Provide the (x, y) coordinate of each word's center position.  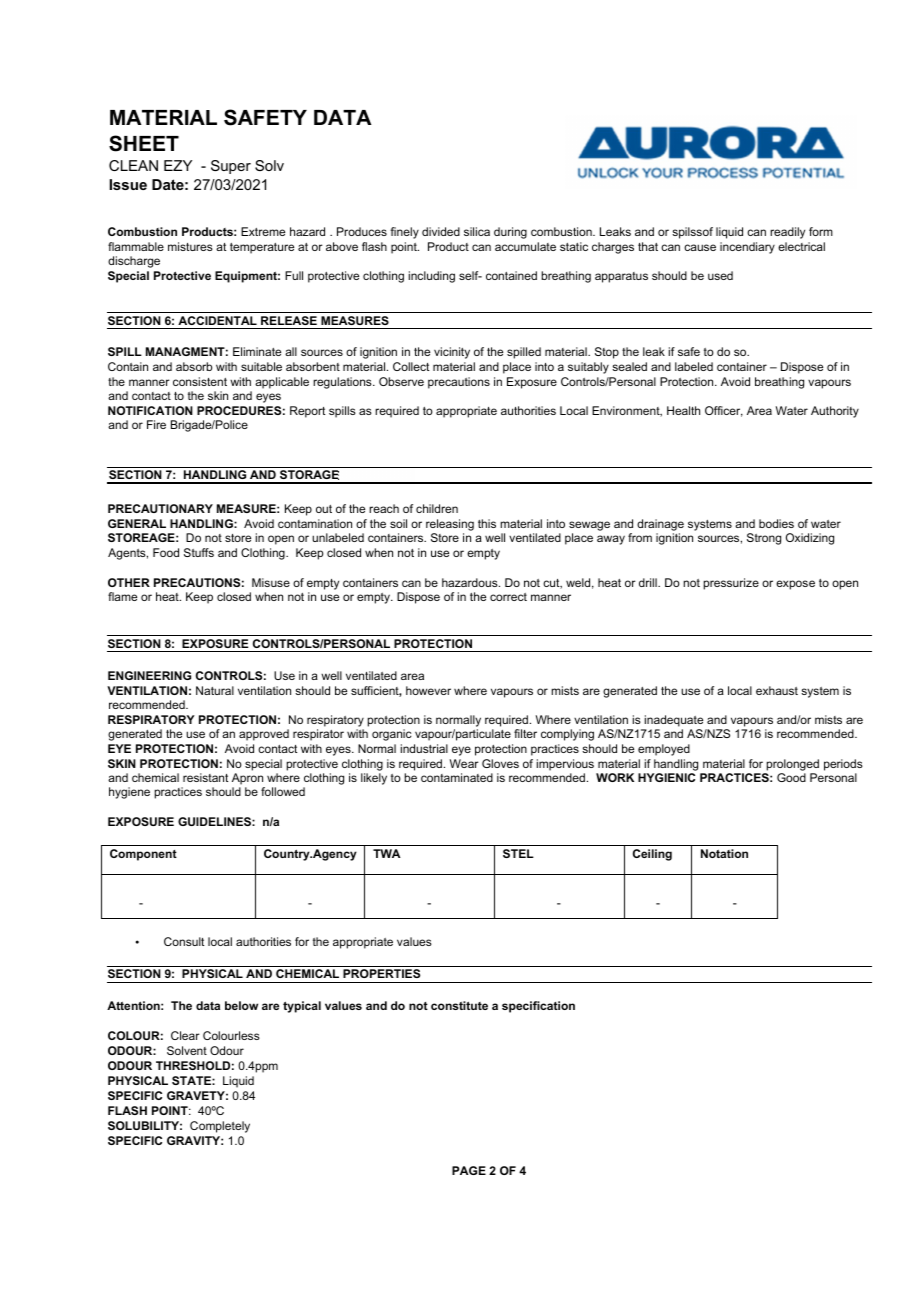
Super (231, 167)
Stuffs (199, 552)
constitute (459, 1005)
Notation (724, 853)
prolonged (792, 765)
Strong (764, 539)
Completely (220, 1127)
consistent (200, 381)
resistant (205, 777)
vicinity (452, 353)
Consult (184, 941)
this (487, 523)
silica (477, 231)
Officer (724, 411)
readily (787, 233)
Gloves (500, 763)
